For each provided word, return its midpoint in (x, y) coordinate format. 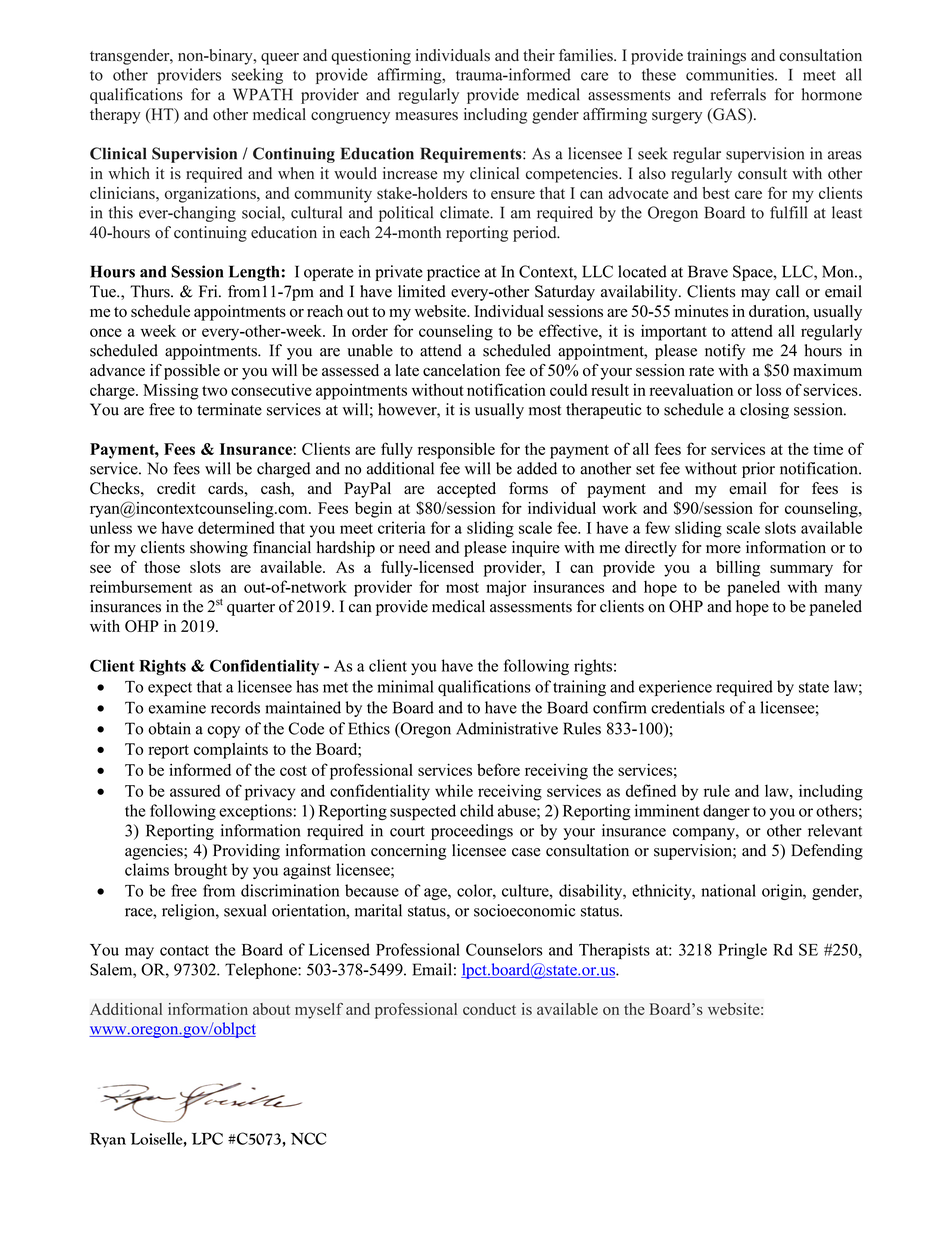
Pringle (742, 951)
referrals (738, 94)
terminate (229, 409)
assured (195, 790)
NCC (309, 1138)
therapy (115, 116)
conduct (489, 1009)
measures (427, 116)
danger (726, 812)
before (498, 769)
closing (764, 411)
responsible (456, 451)
